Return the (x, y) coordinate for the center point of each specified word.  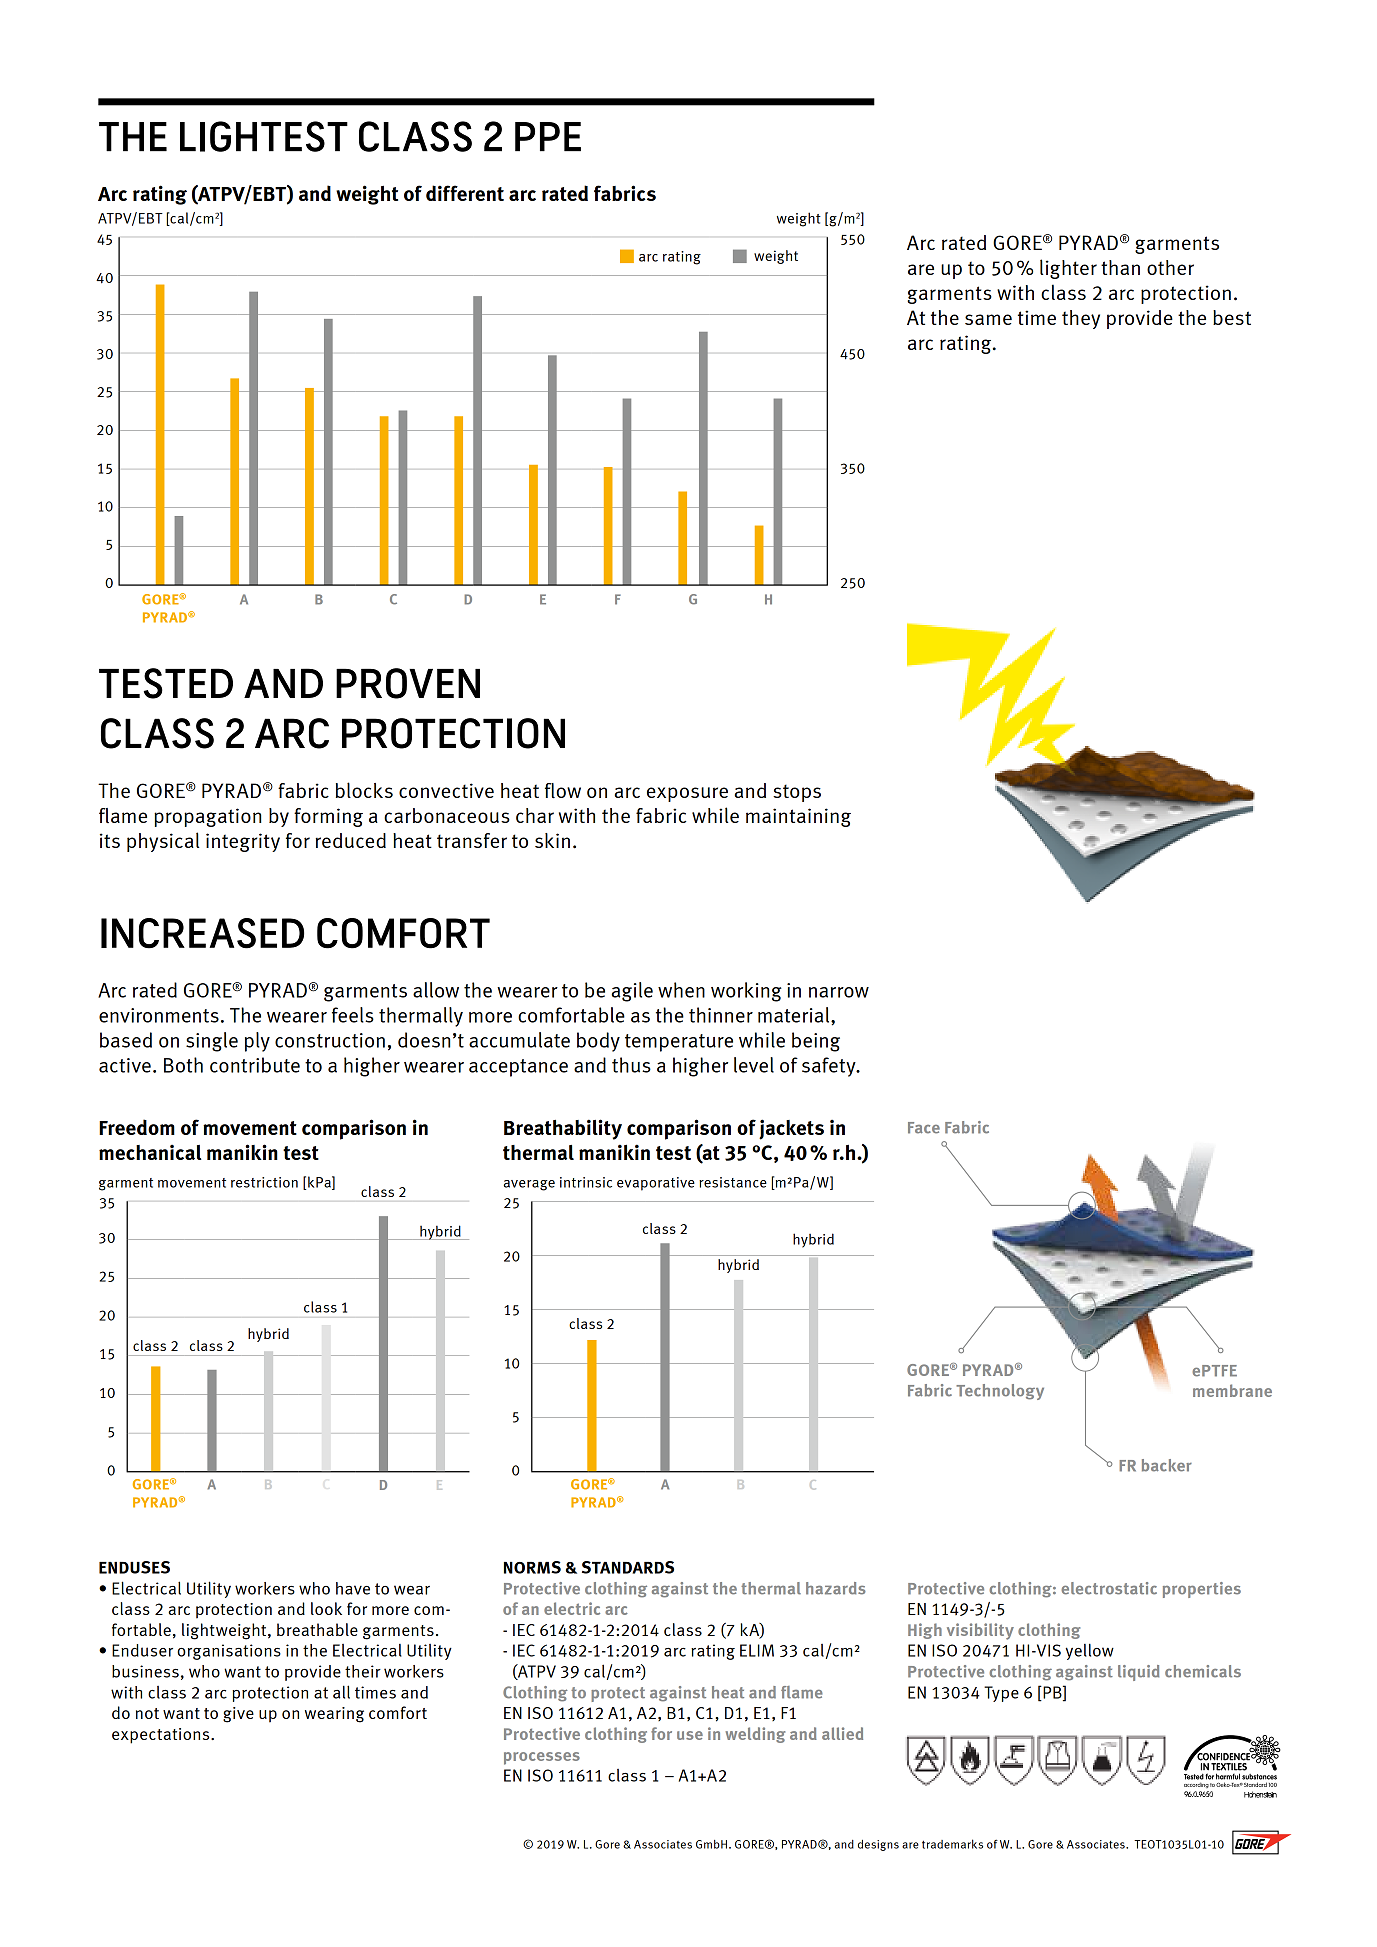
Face (924, 1128)
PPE (548, 137)
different (465, 193)
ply (257, 1042)
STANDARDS (628, 1567)
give (238, 1715)
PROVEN (408, 683)
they (1081, 319)
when (681, 990)
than (1120, 267)
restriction (264, 1182)
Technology (1000, 1392)
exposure (687, 794)
